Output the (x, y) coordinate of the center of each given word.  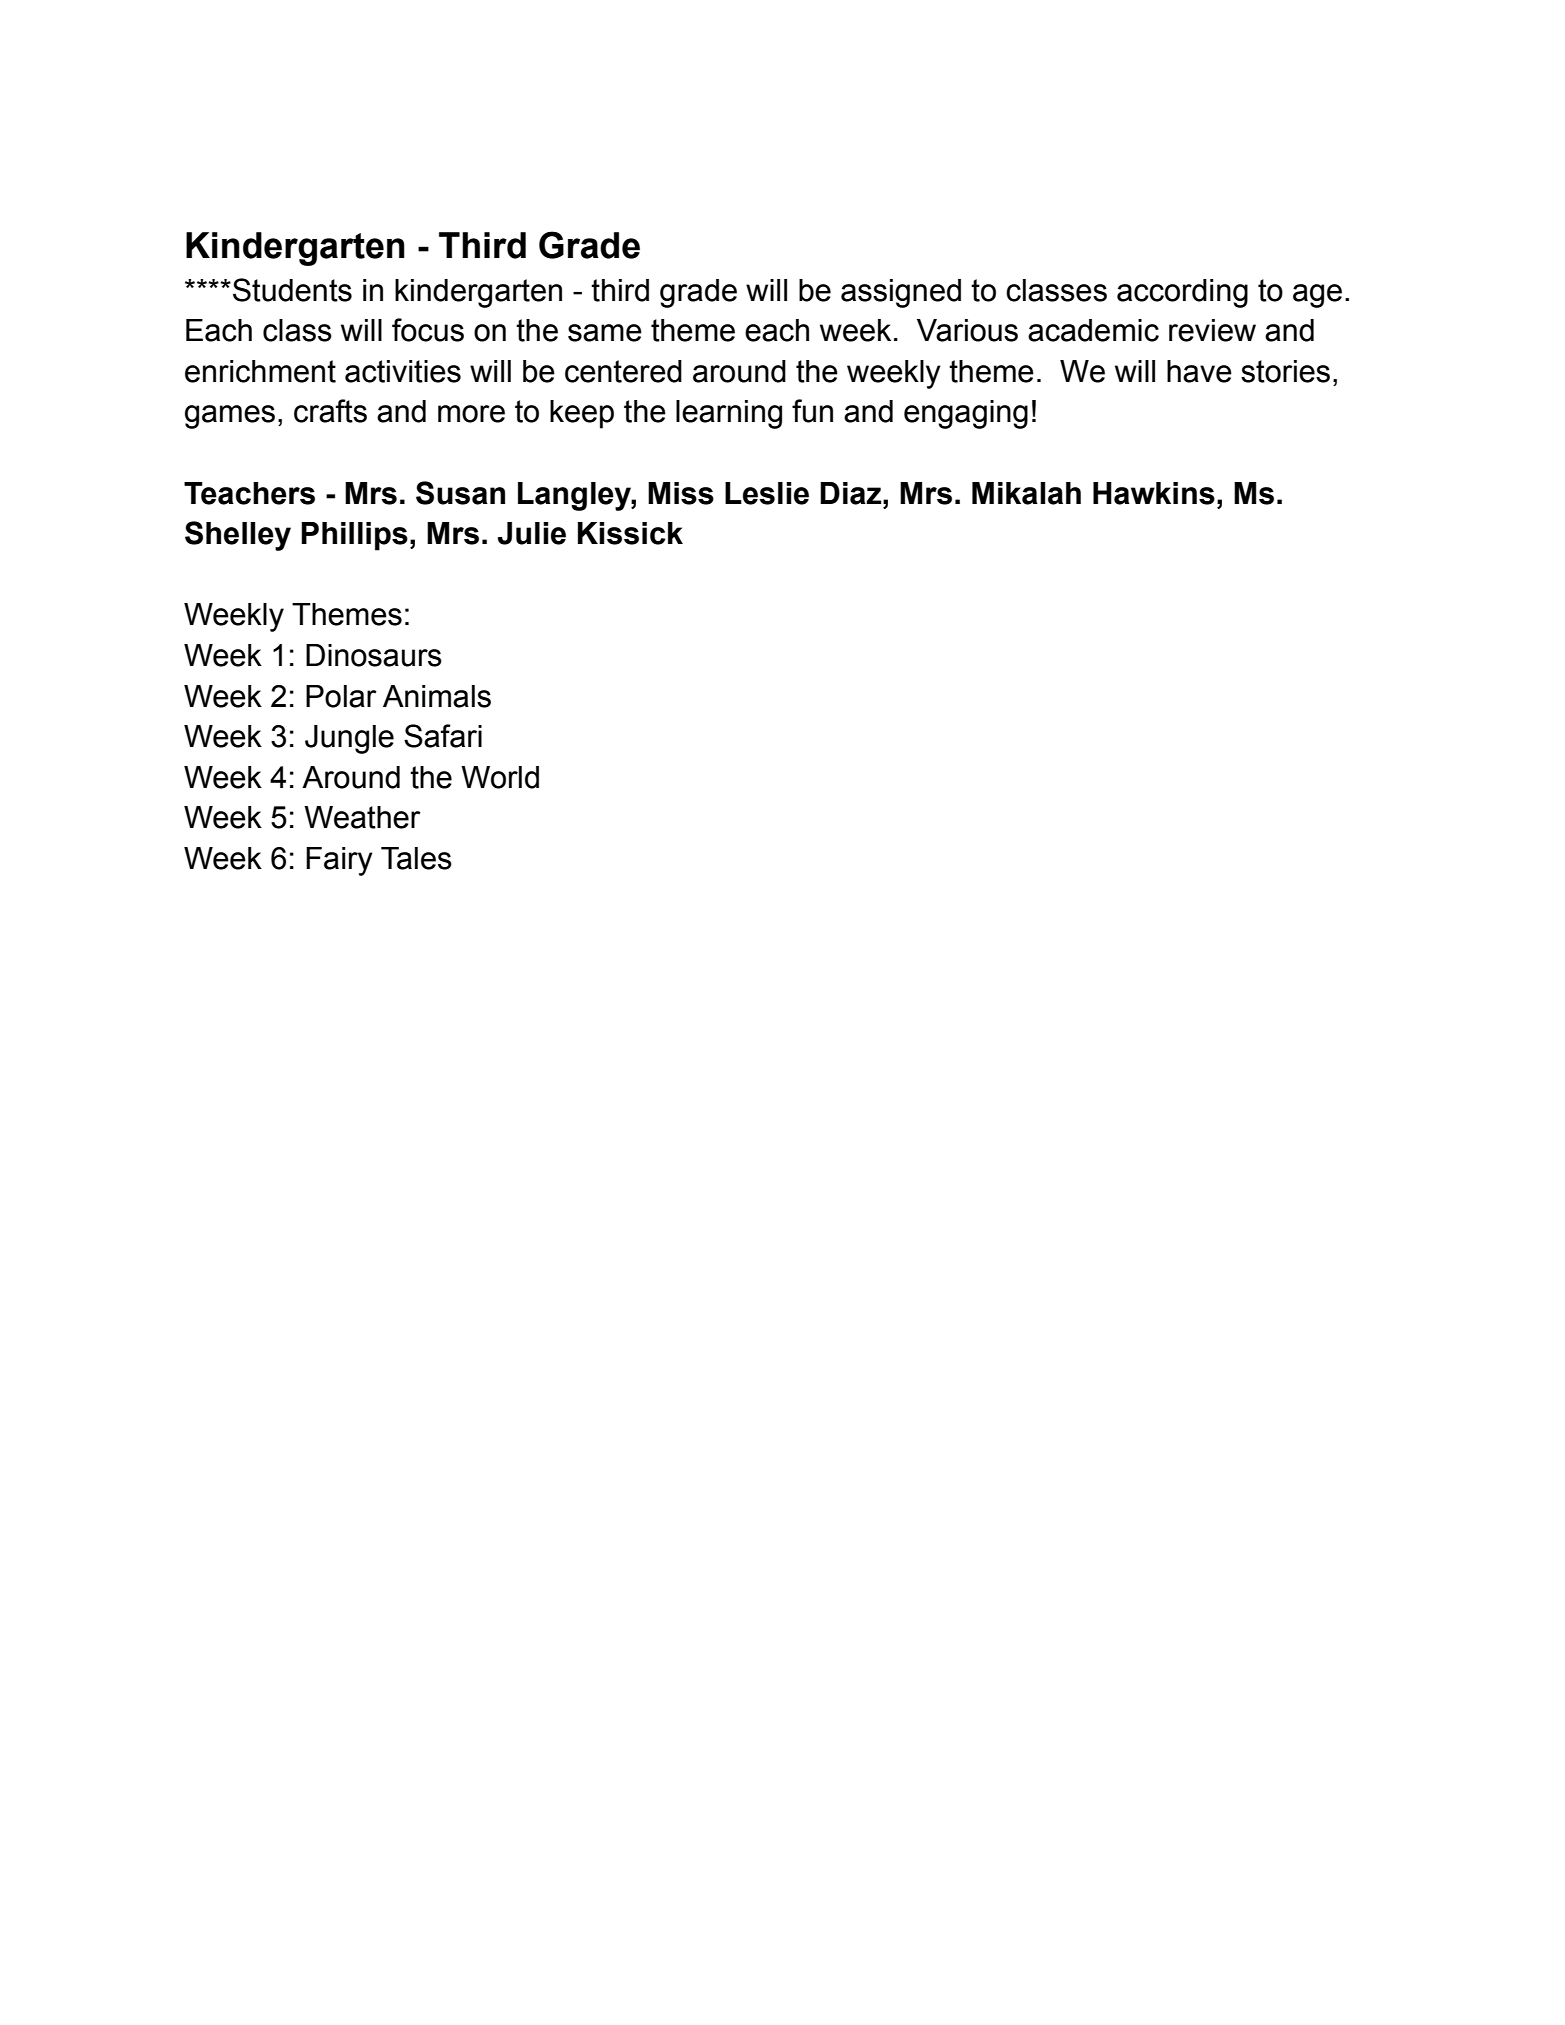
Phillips (354, 536)
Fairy (339, 861)
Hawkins (1154, 493)
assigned (901, 293)
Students (292, 290)
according (1182, 293)
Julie (532, 533)
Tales (416, 858)
